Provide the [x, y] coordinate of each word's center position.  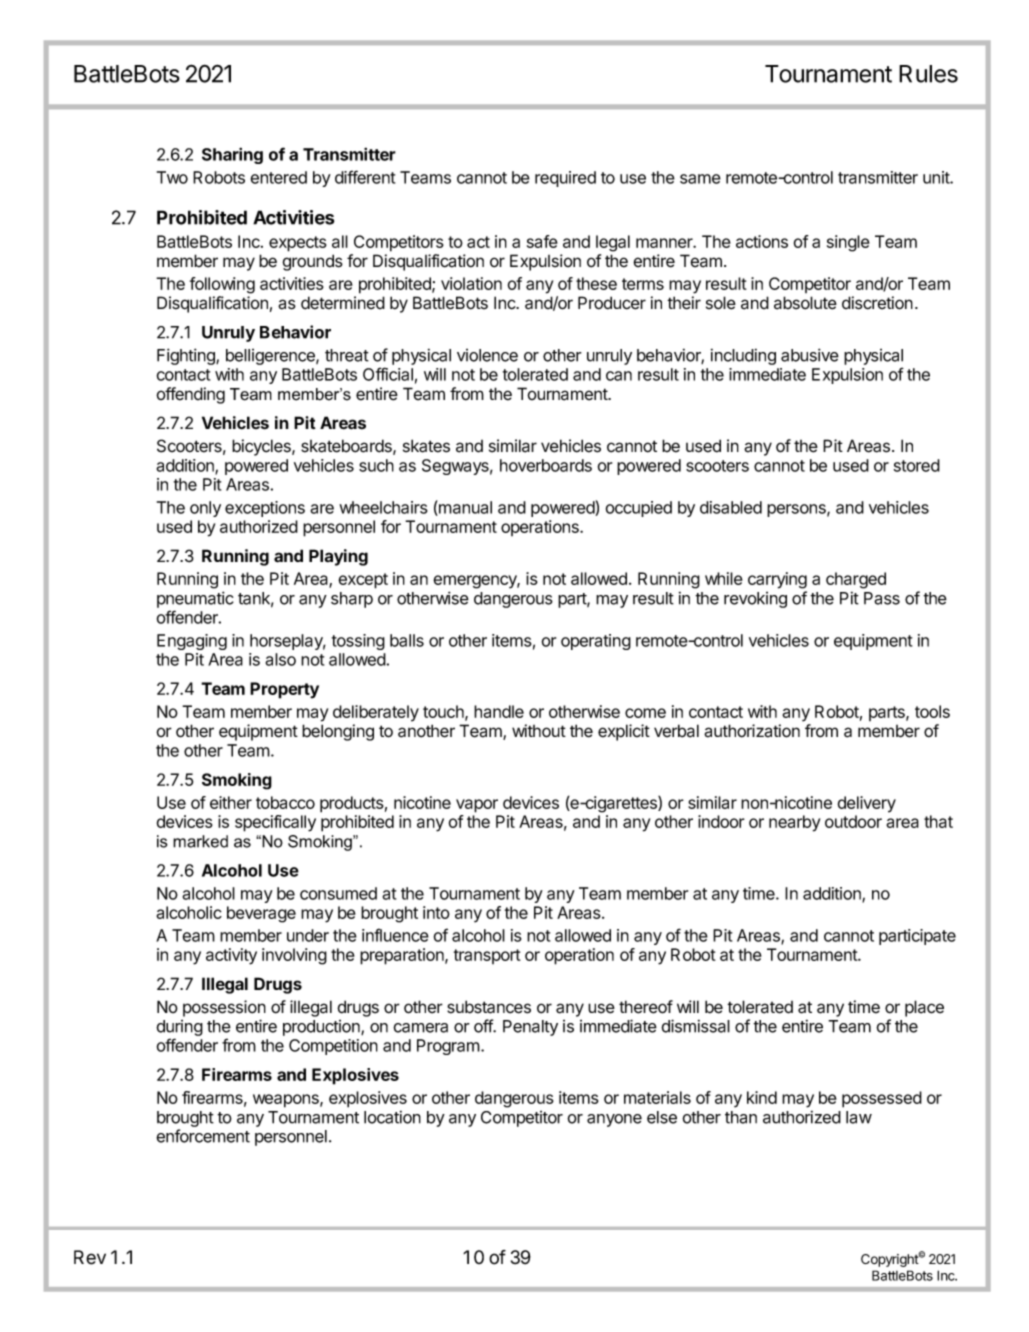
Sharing [232, 155]
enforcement [203, 1136]
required [565, 179]
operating [596, 642]
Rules [928, 74]
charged [856, 580]
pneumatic [195, 599]
